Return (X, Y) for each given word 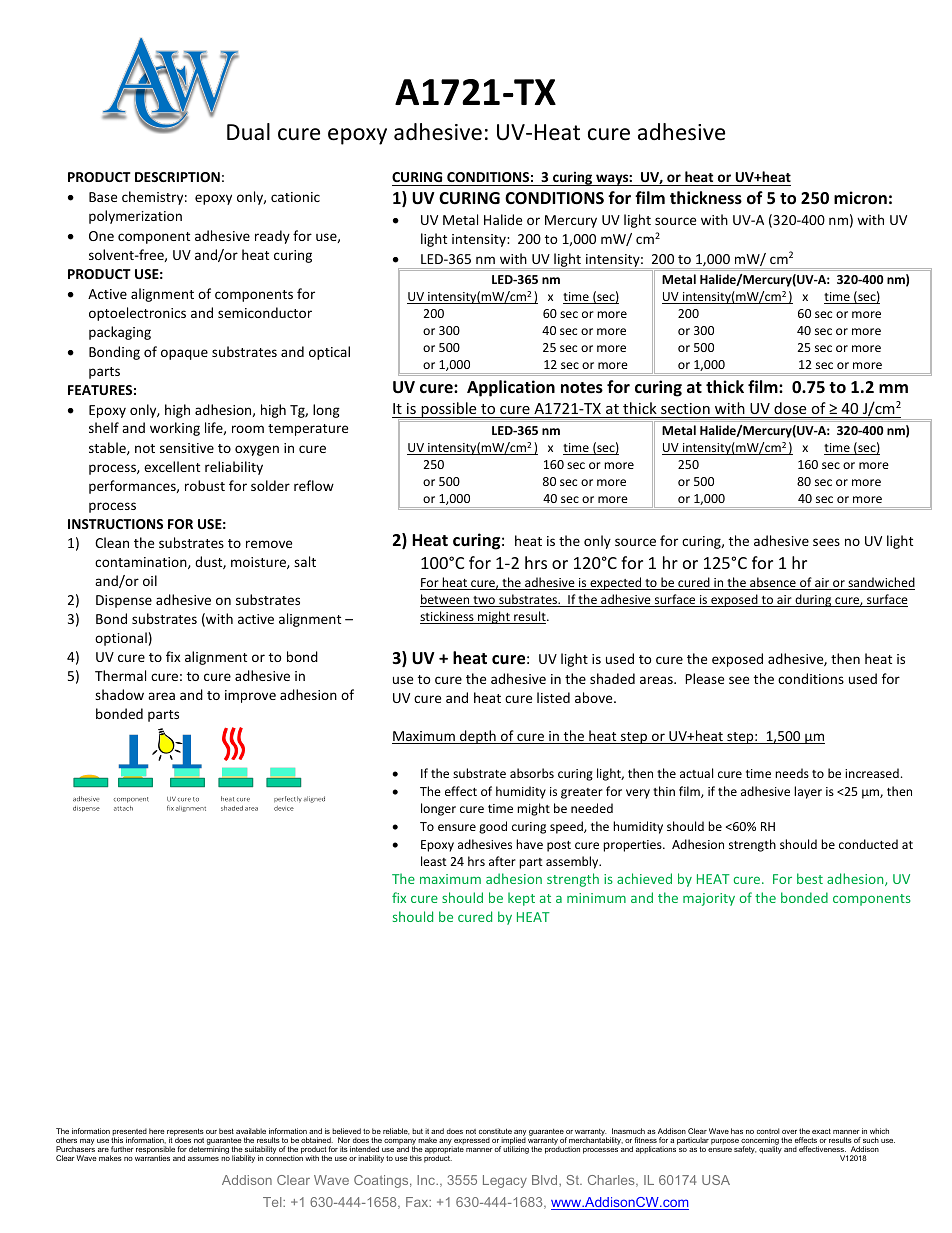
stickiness (448, 617)
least (434, 861)
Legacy (505, 1181)
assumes (203, 1159)
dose (790, 408)
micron (860, 198)
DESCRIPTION (177, 177)
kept (521, 899)
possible (449, 411)
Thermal (120, 675)
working (175, 429)
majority (709, 899)
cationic (295, 197)
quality (770, 1149)
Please (704, 678)
